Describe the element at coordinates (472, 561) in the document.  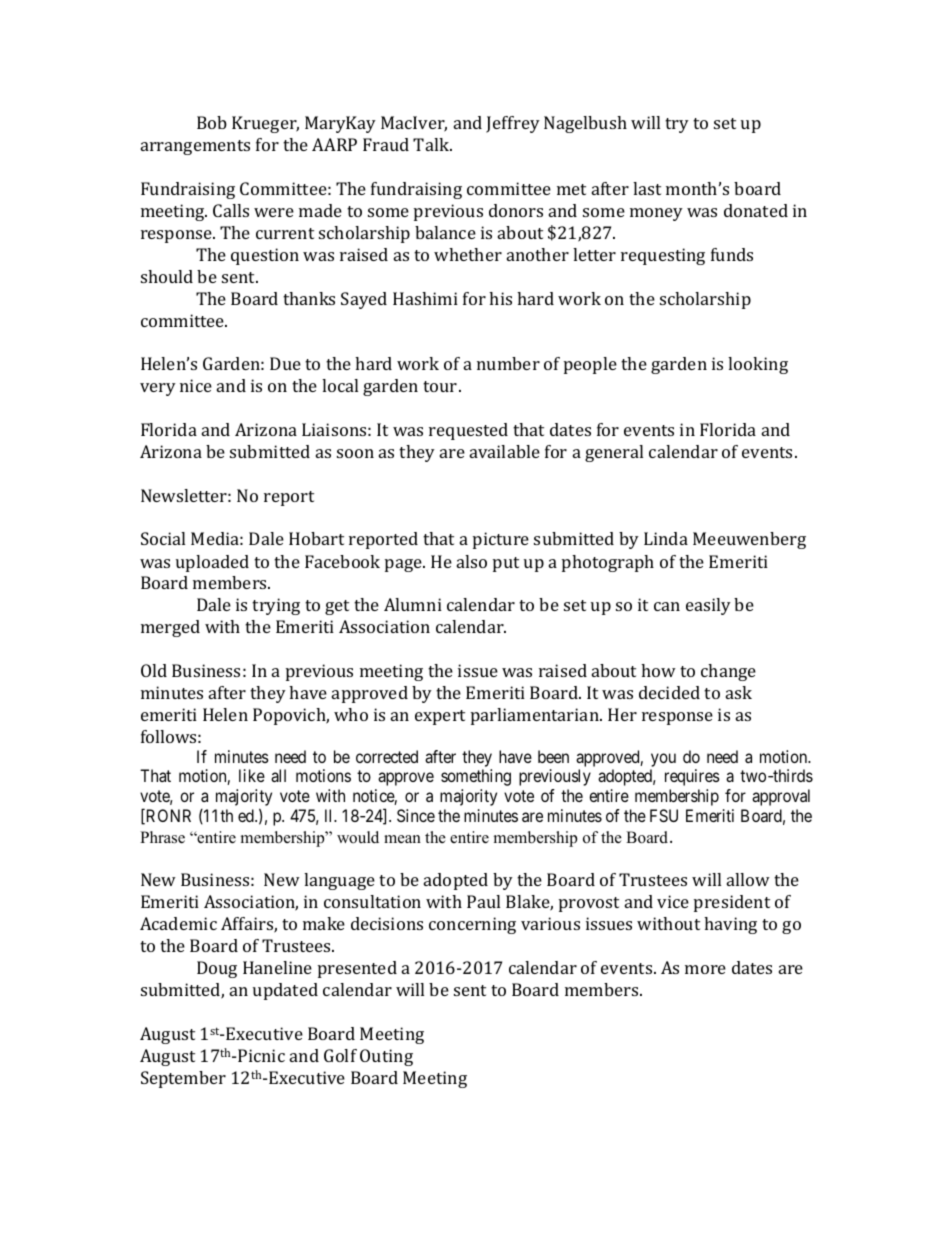
I see `also` at that location.
